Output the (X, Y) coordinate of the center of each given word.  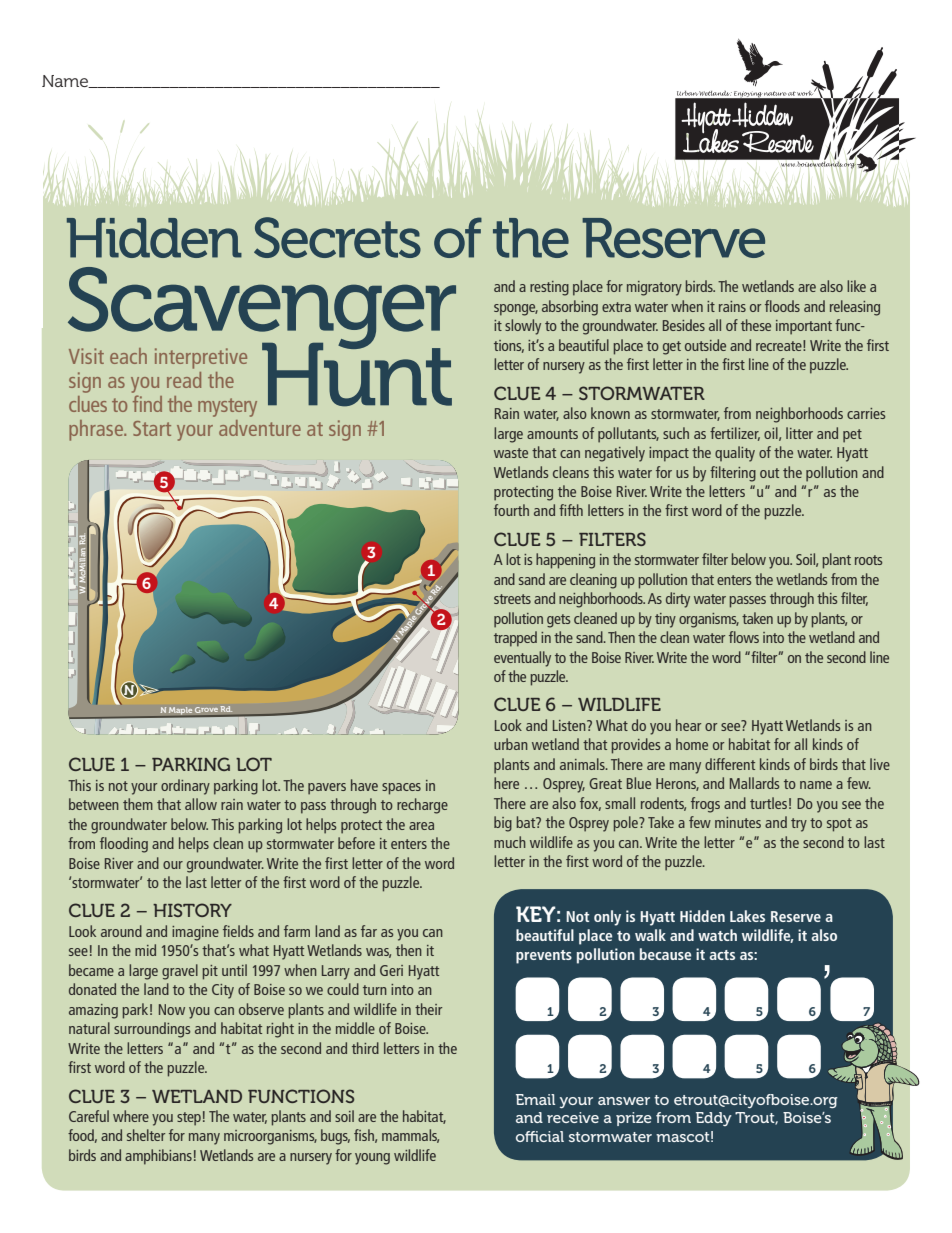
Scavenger (262, 309)
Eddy (714, 1119)
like (856, 286)
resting (549, 288)
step (189, 1119)
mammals (410, 1136)
